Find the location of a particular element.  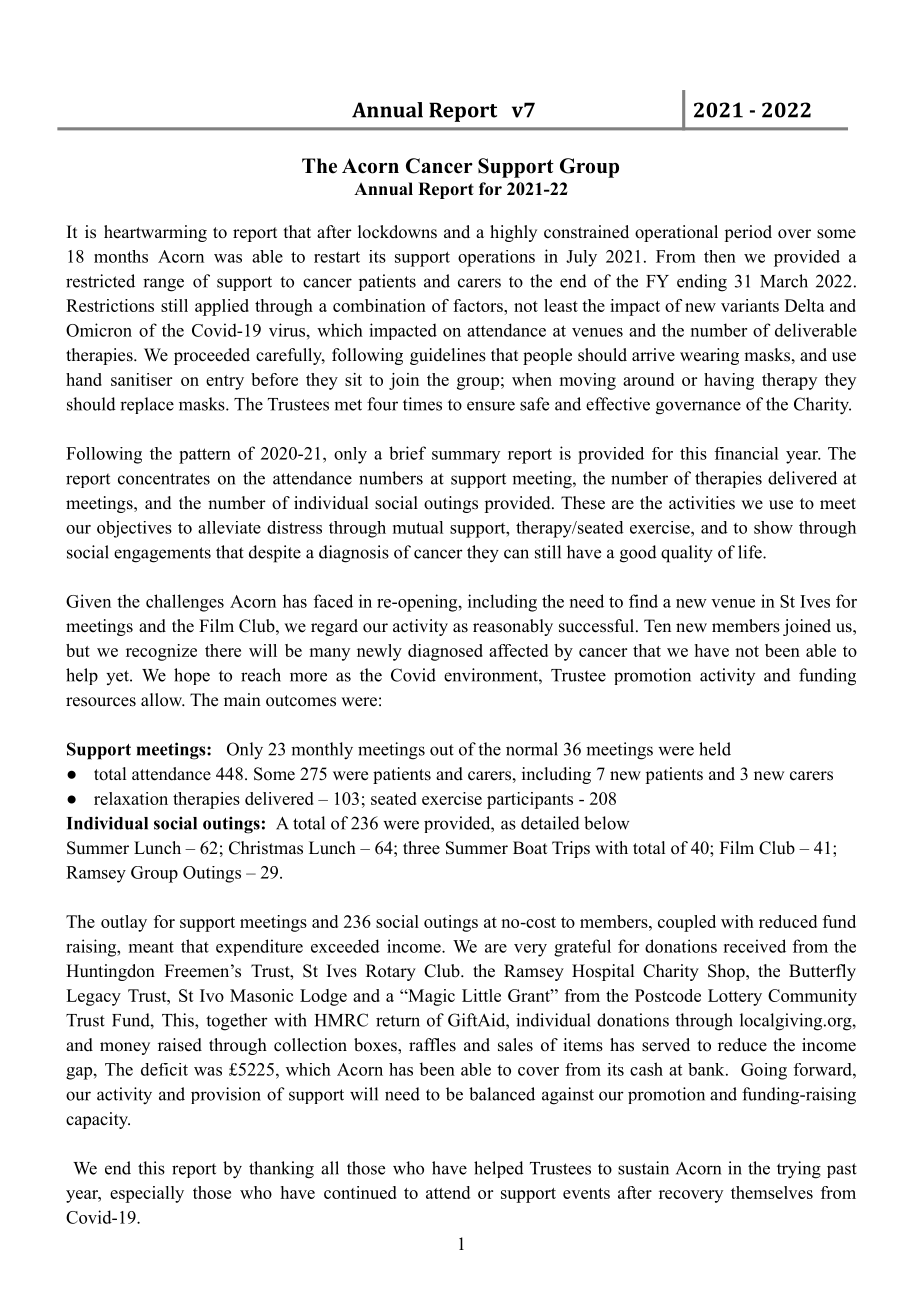

especially is located at coordinates (147, 1194).
